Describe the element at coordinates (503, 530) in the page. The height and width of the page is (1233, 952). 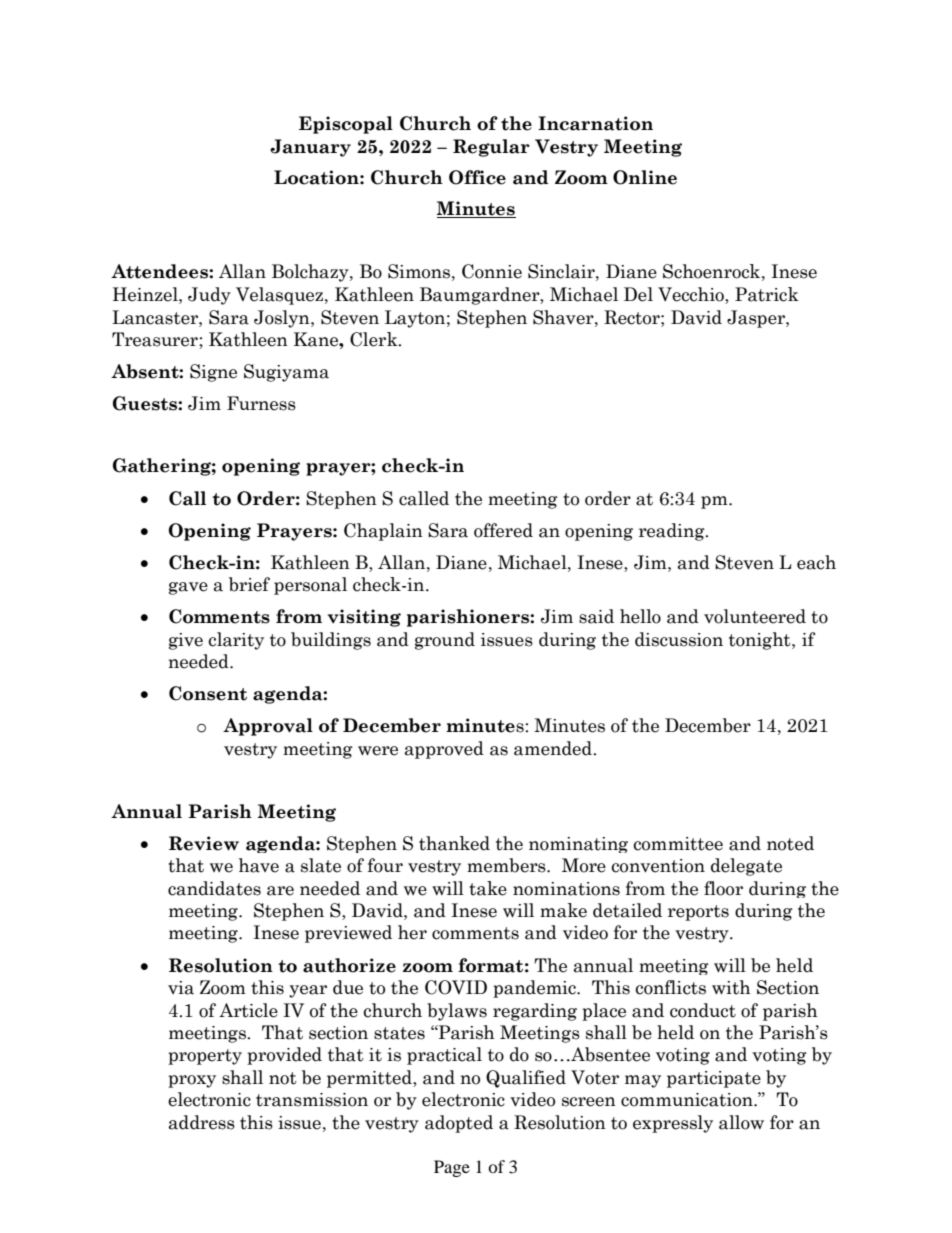
I see `offered` at that location.
